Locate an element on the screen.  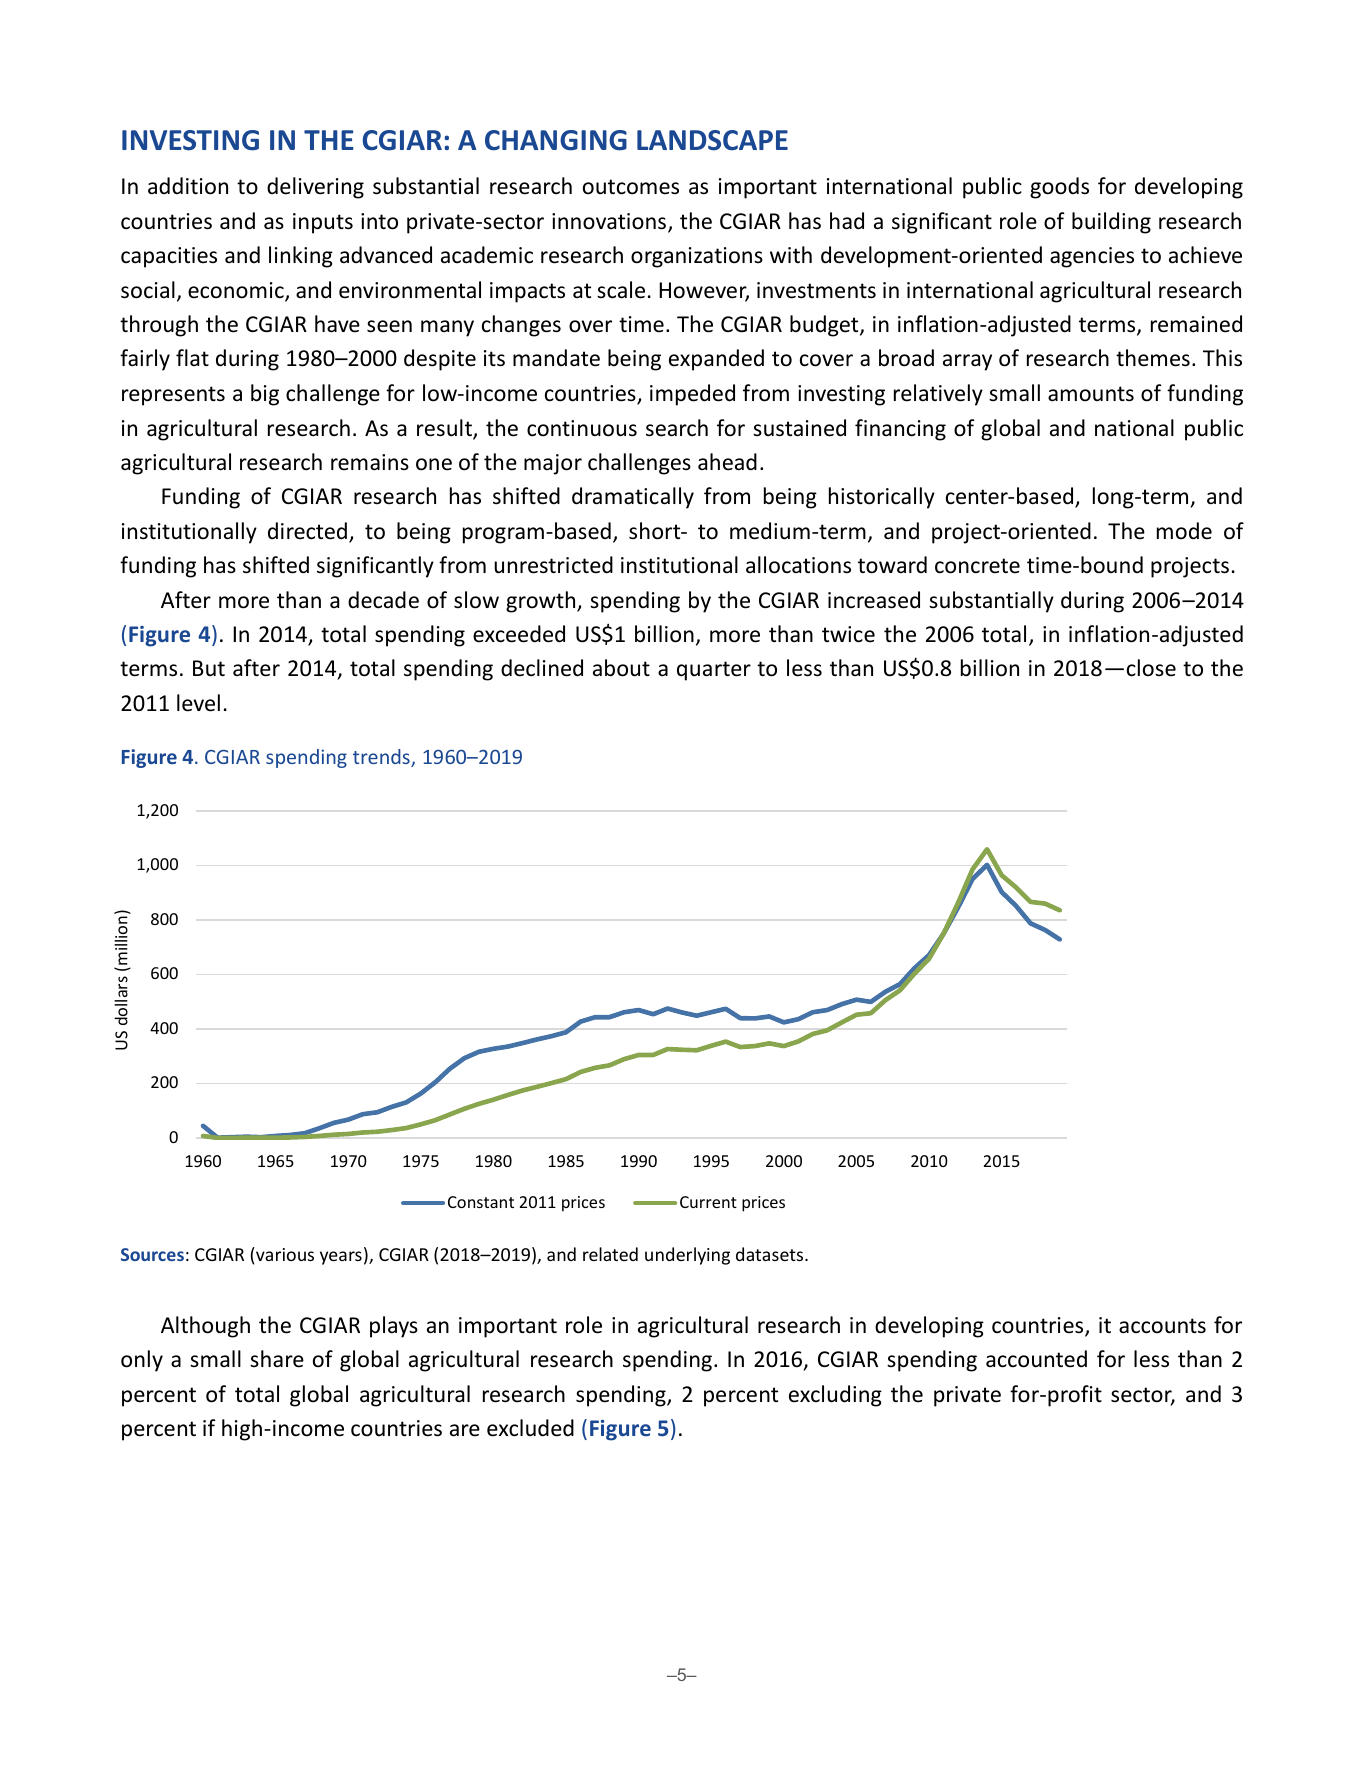
share is located at coordinates (277, 1359).
